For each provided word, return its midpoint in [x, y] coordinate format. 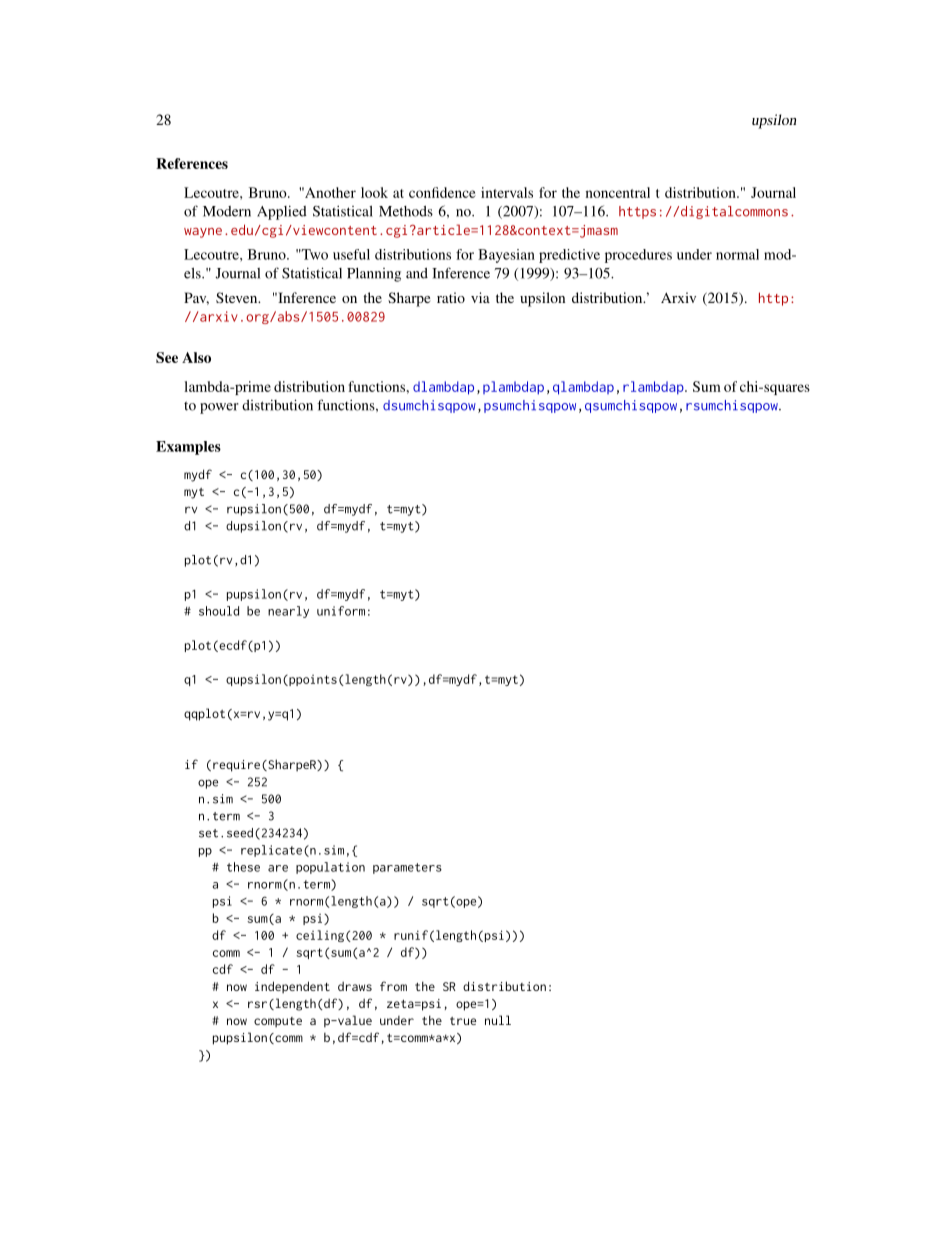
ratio [451, 297]
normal [737, 254]
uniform [341, 611]
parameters [407, 868]
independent [292, 987]
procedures [638, 256]
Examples [188, 448]
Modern [227, 211]
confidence [442, 192]
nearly [288, 612]
